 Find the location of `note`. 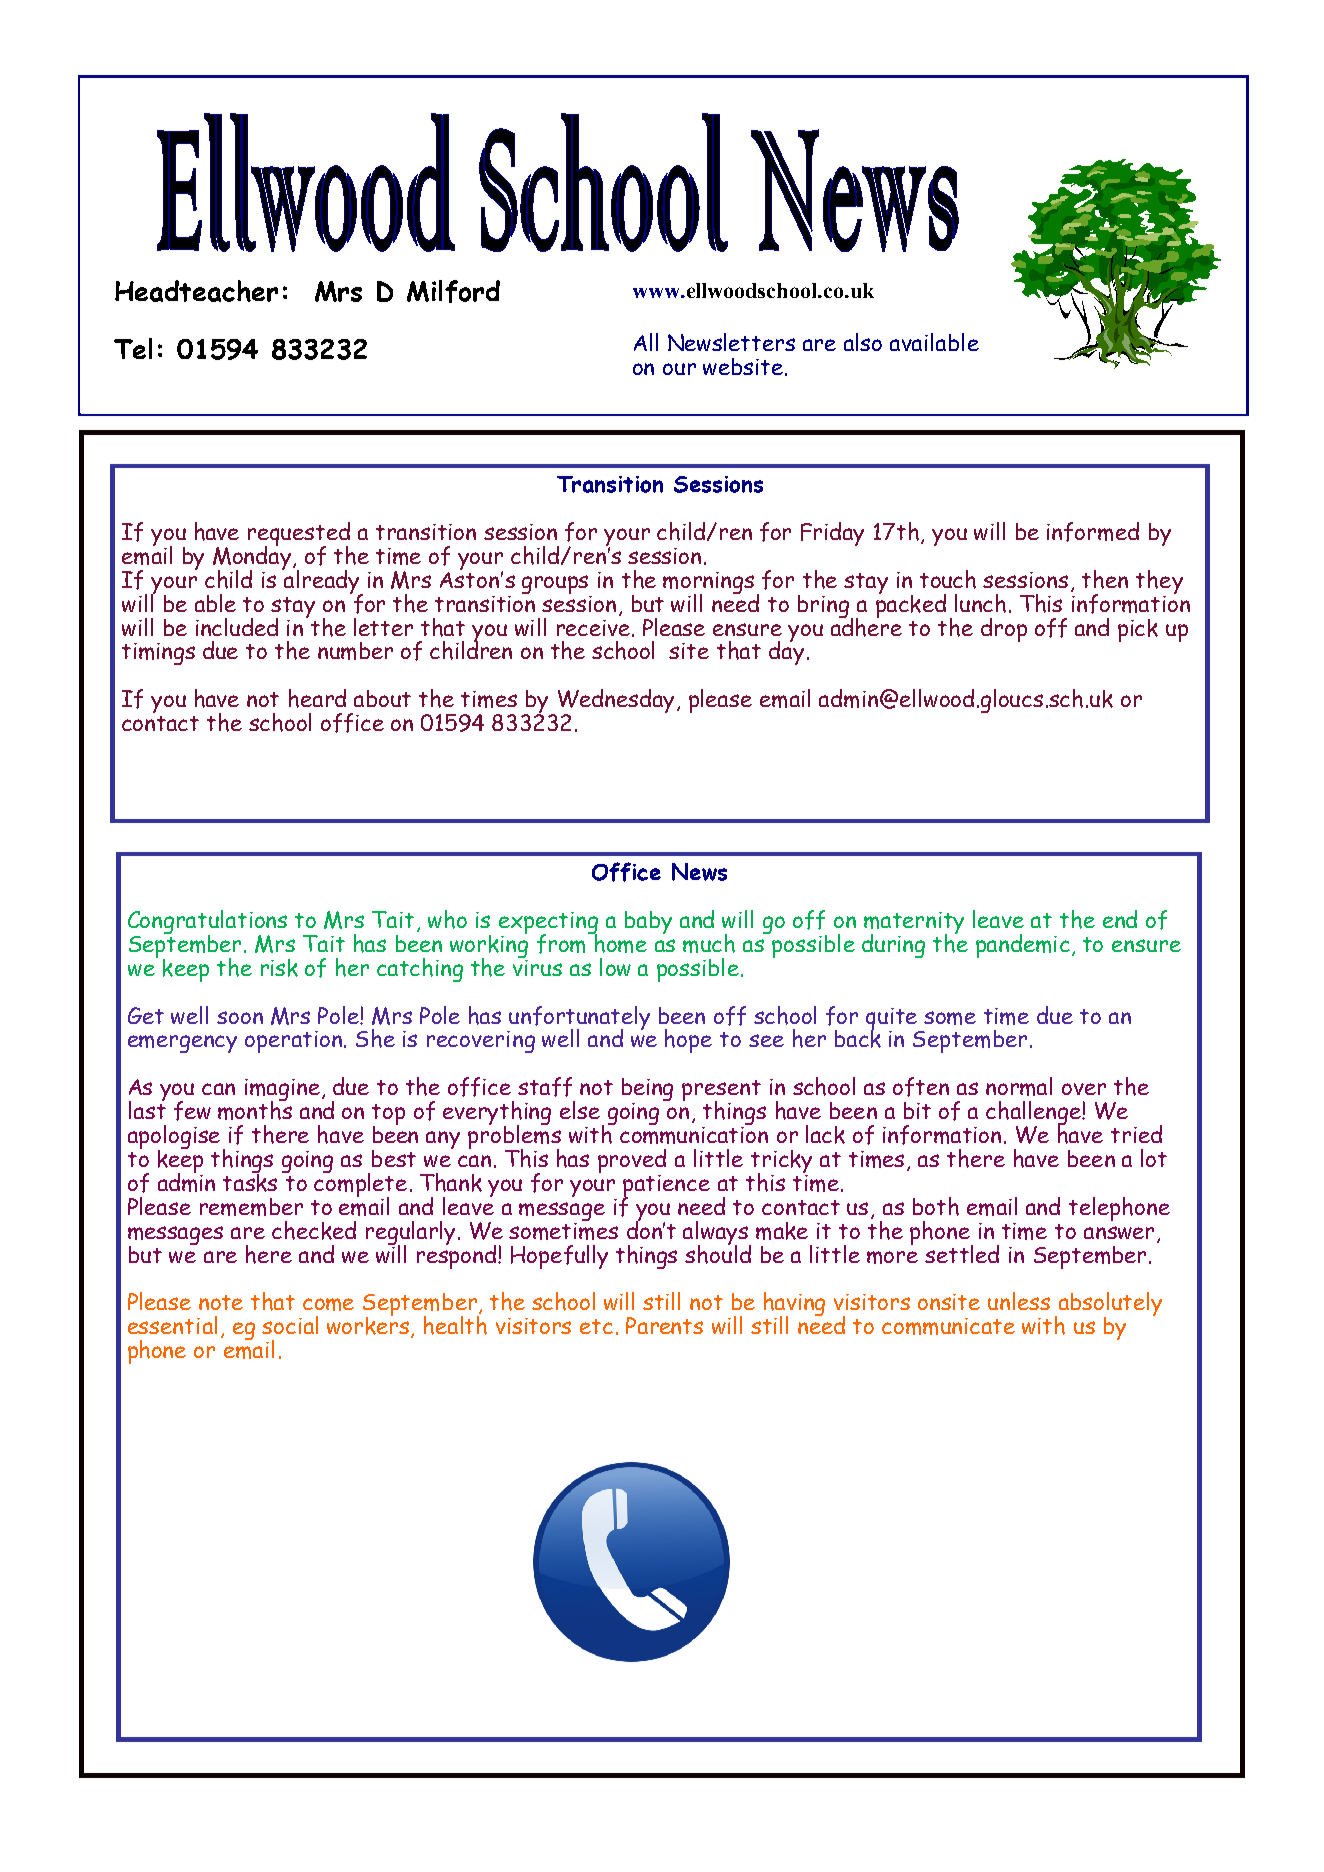

note is located at coordinates (221, 1302).
